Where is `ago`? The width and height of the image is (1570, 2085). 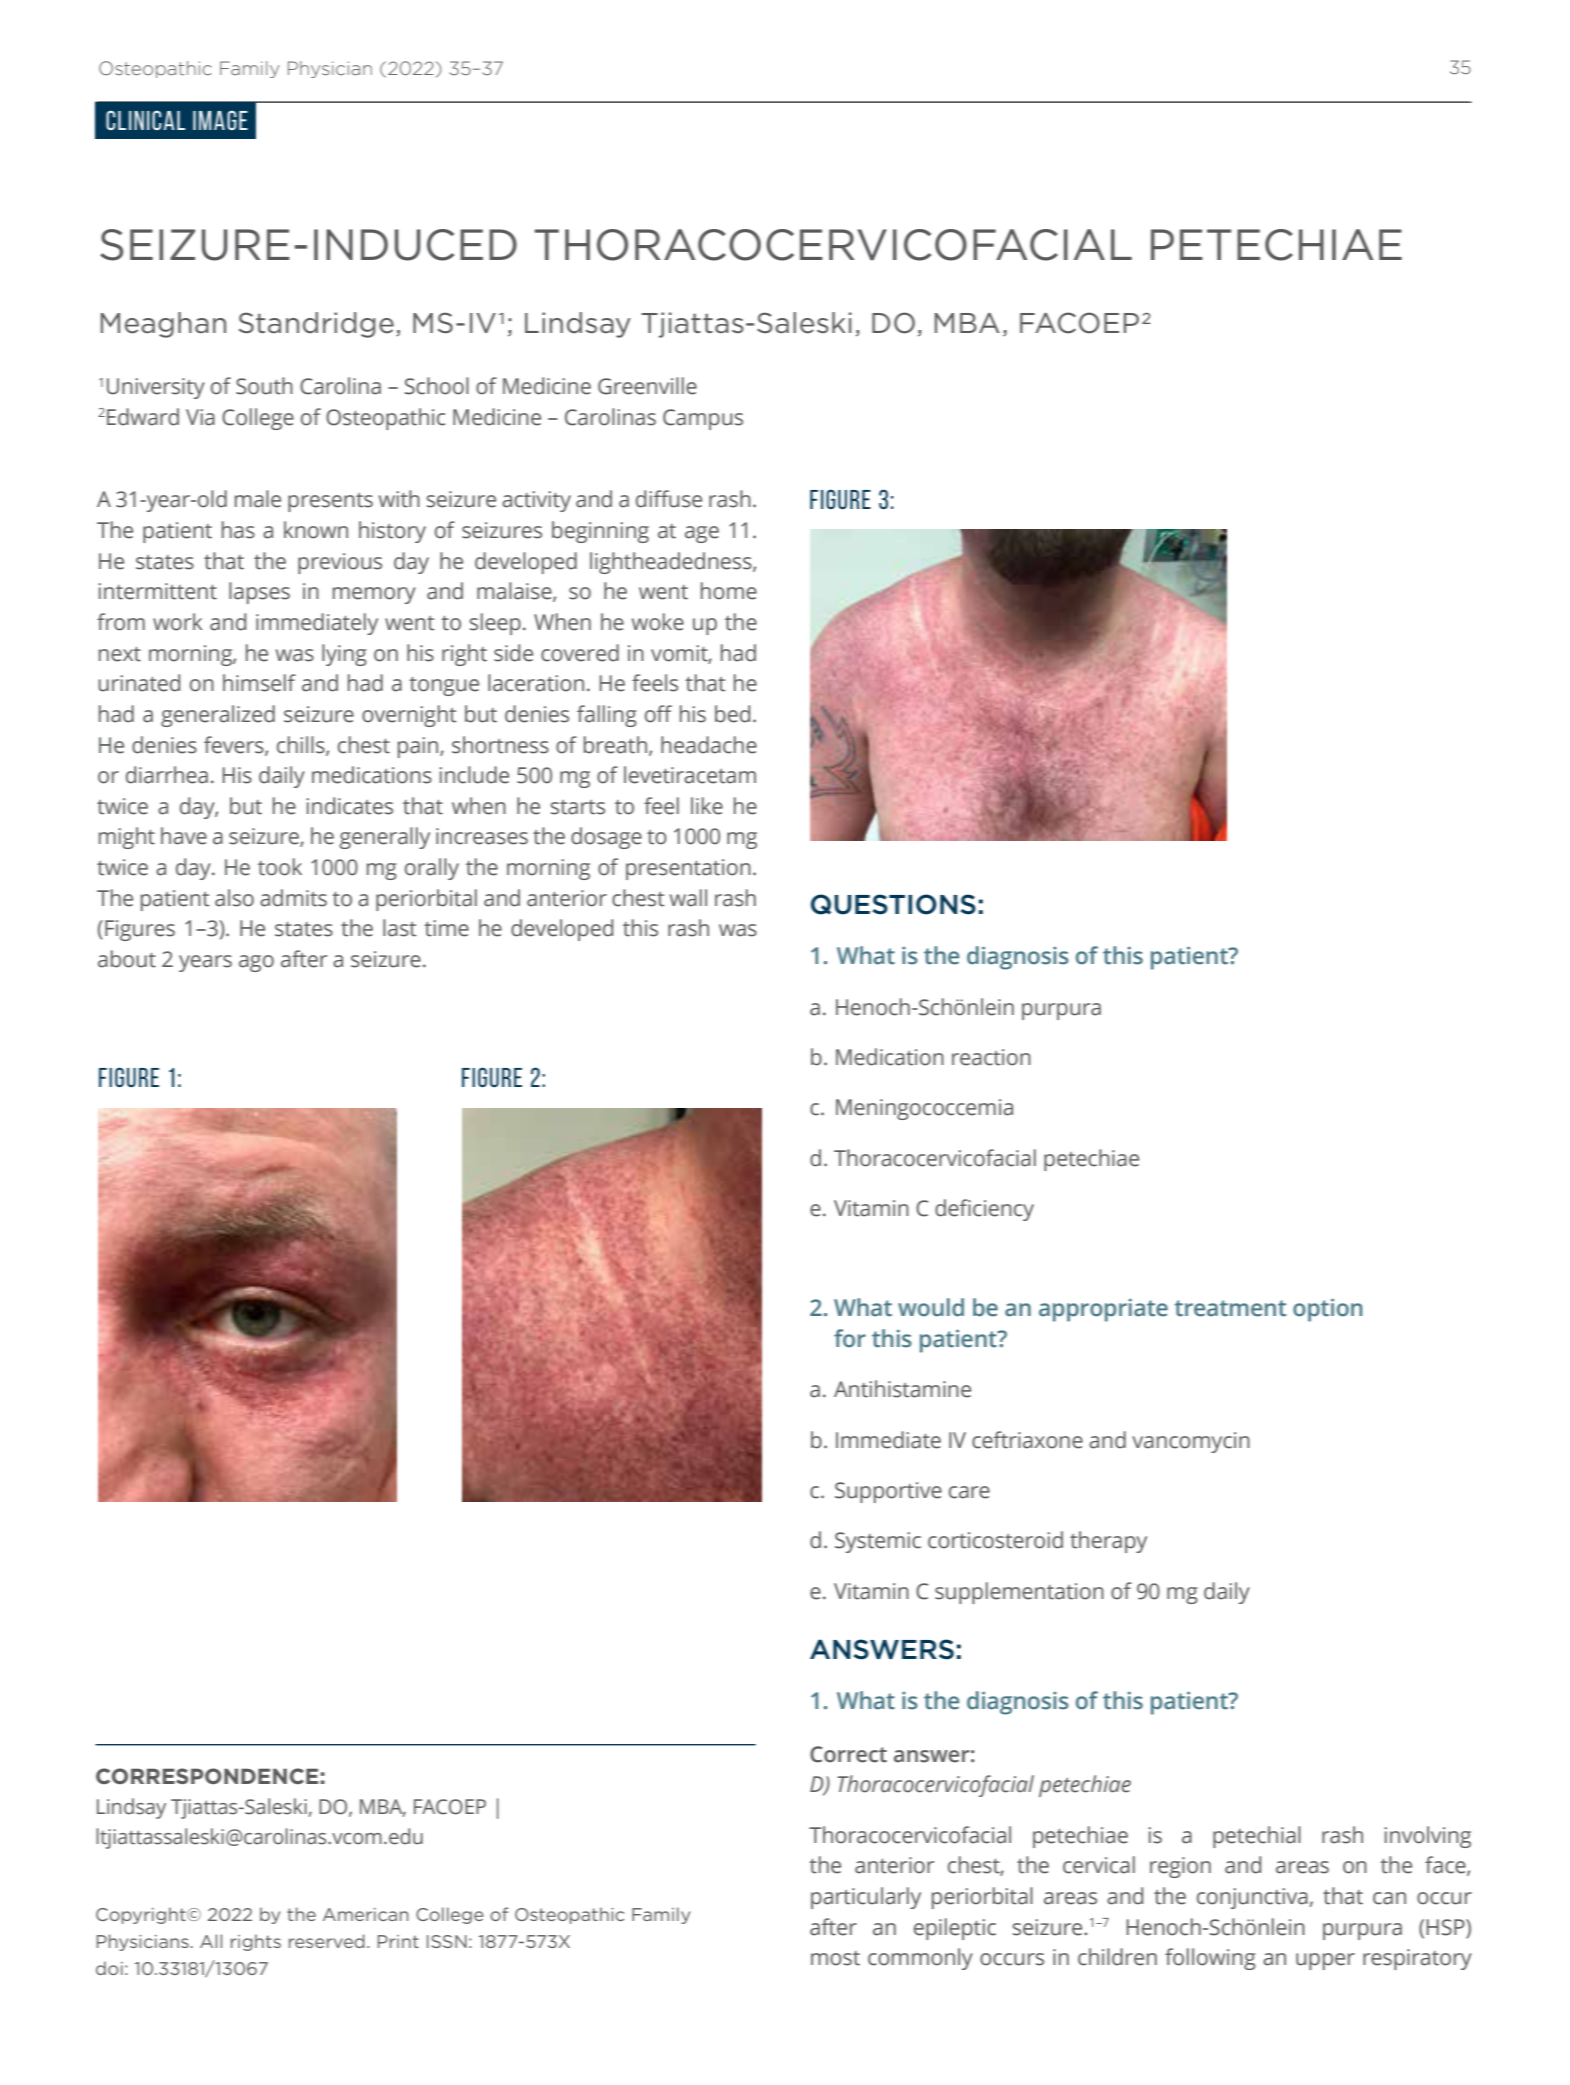
ago is located at coordinates (256, 963).
